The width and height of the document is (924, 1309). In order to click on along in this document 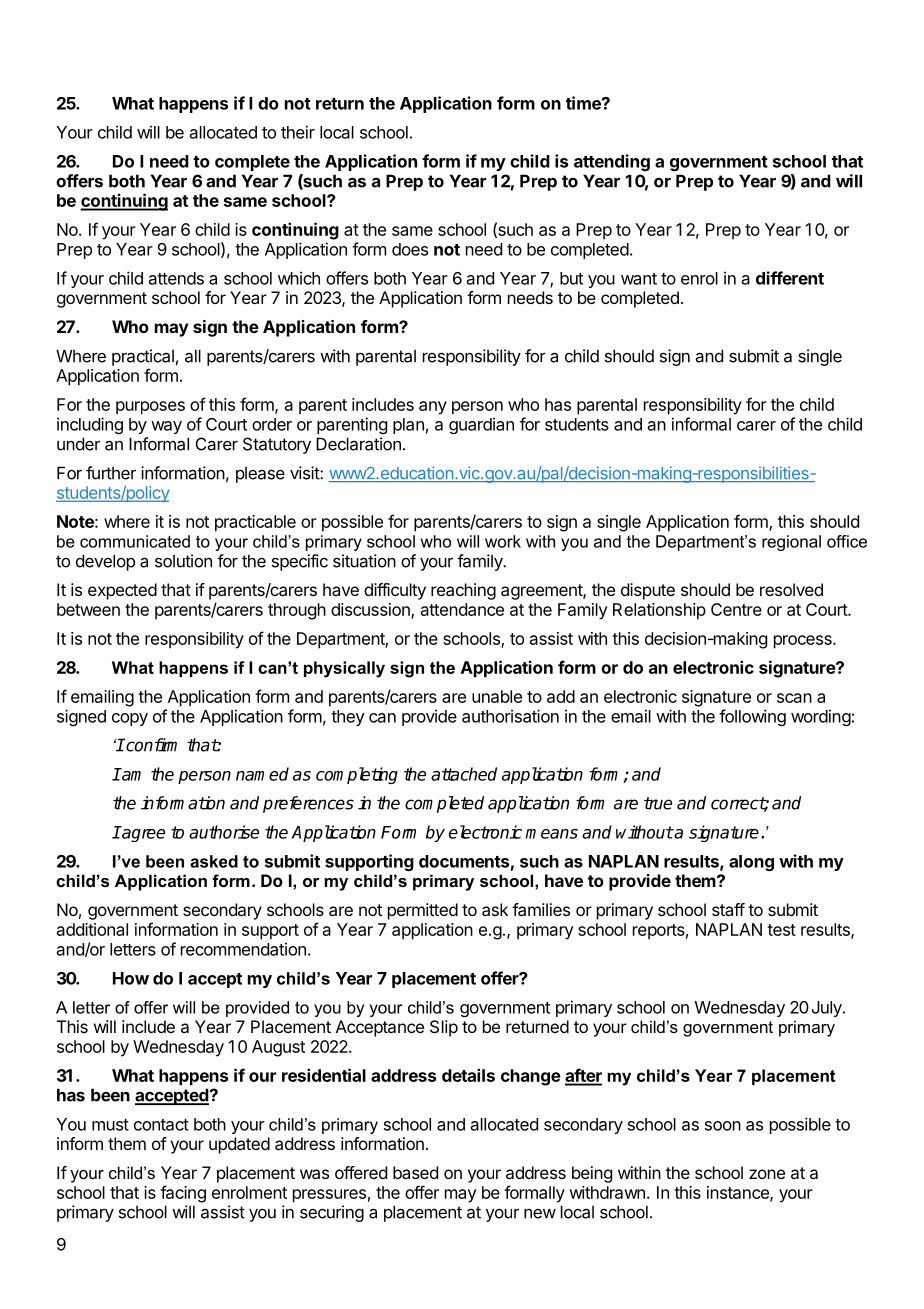, I will do `click(751, 863)`.
